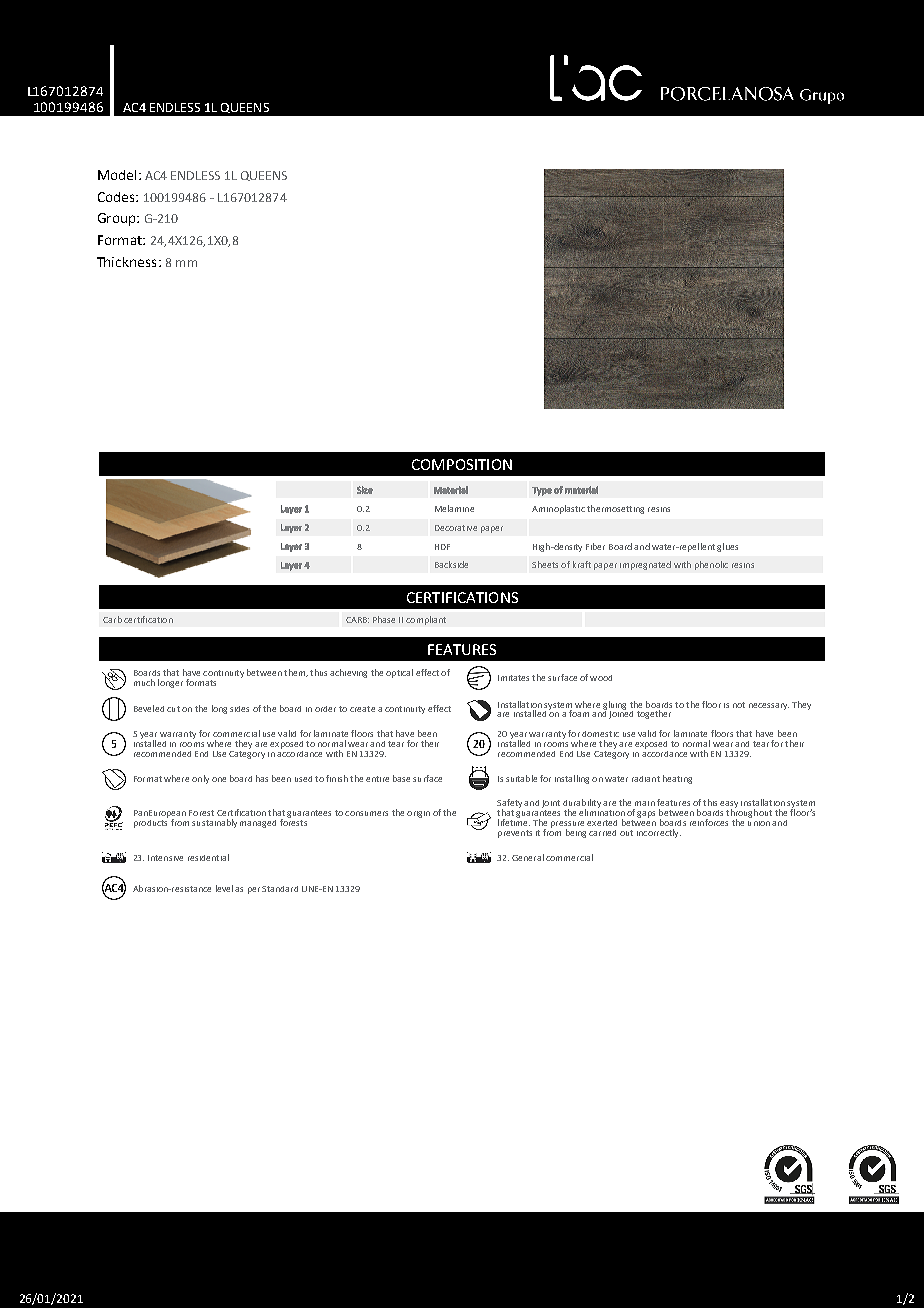 This page has width=924, height=1308. I want to click on Decorative, so click(456, 528).
